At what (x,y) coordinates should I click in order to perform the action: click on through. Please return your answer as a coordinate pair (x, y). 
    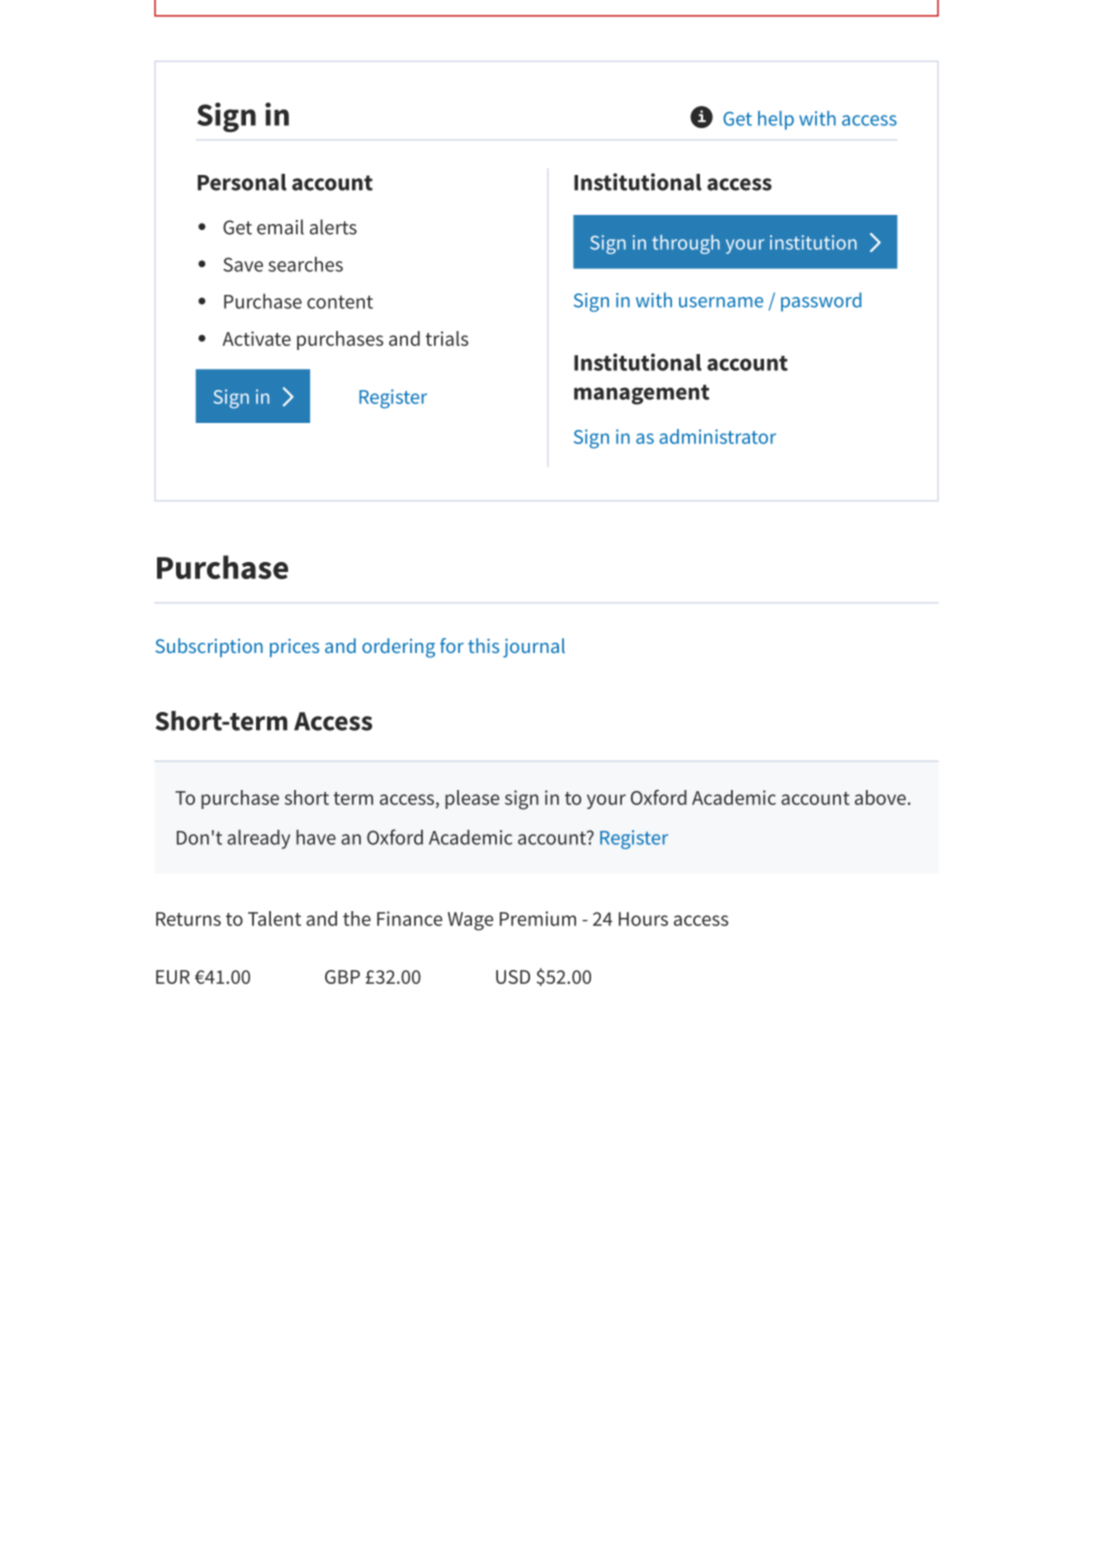
    Looking at the image, I should click on (686, 244).
